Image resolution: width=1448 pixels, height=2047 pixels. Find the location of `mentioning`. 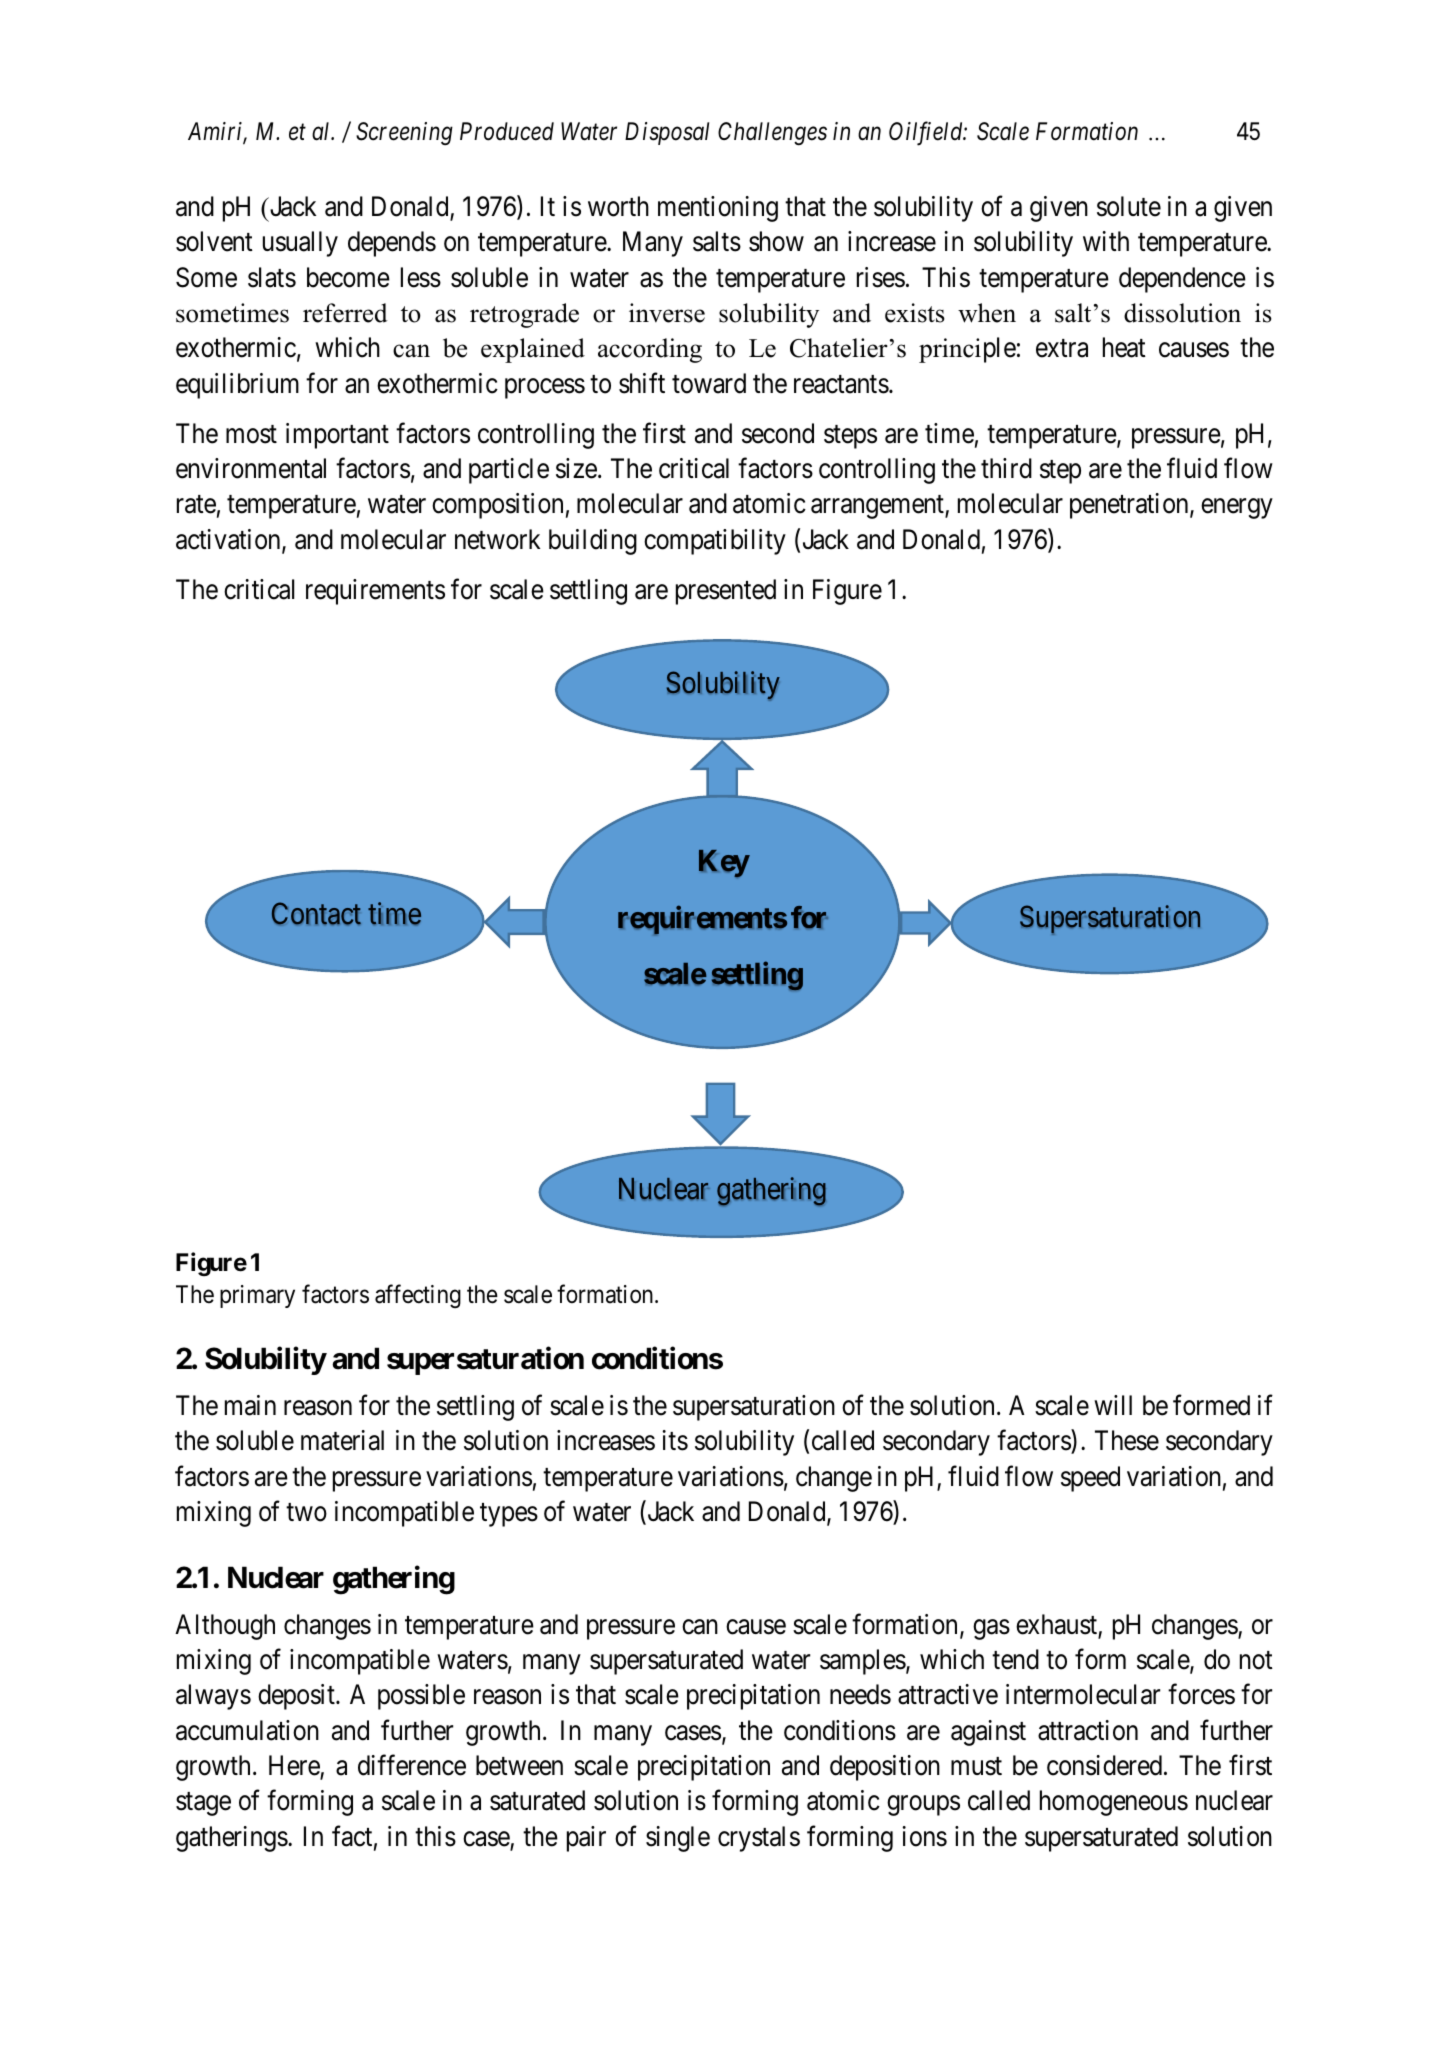

mentioning is located at coordinates (718, 209).
